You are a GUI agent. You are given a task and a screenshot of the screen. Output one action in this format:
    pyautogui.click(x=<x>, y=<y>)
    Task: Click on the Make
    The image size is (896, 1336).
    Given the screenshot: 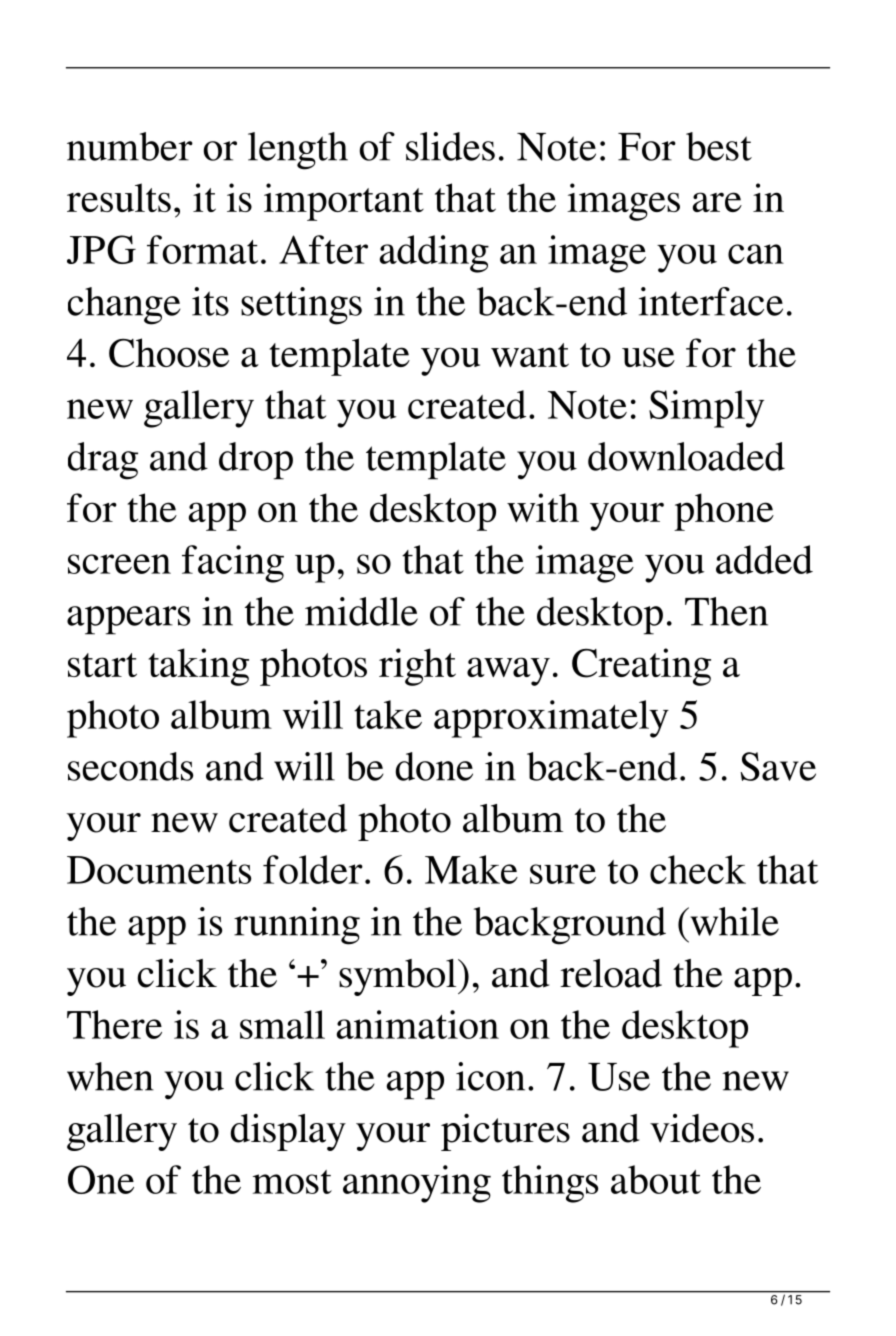 What is the action you would take?
    pyautogui.click(x=471, y=869)
